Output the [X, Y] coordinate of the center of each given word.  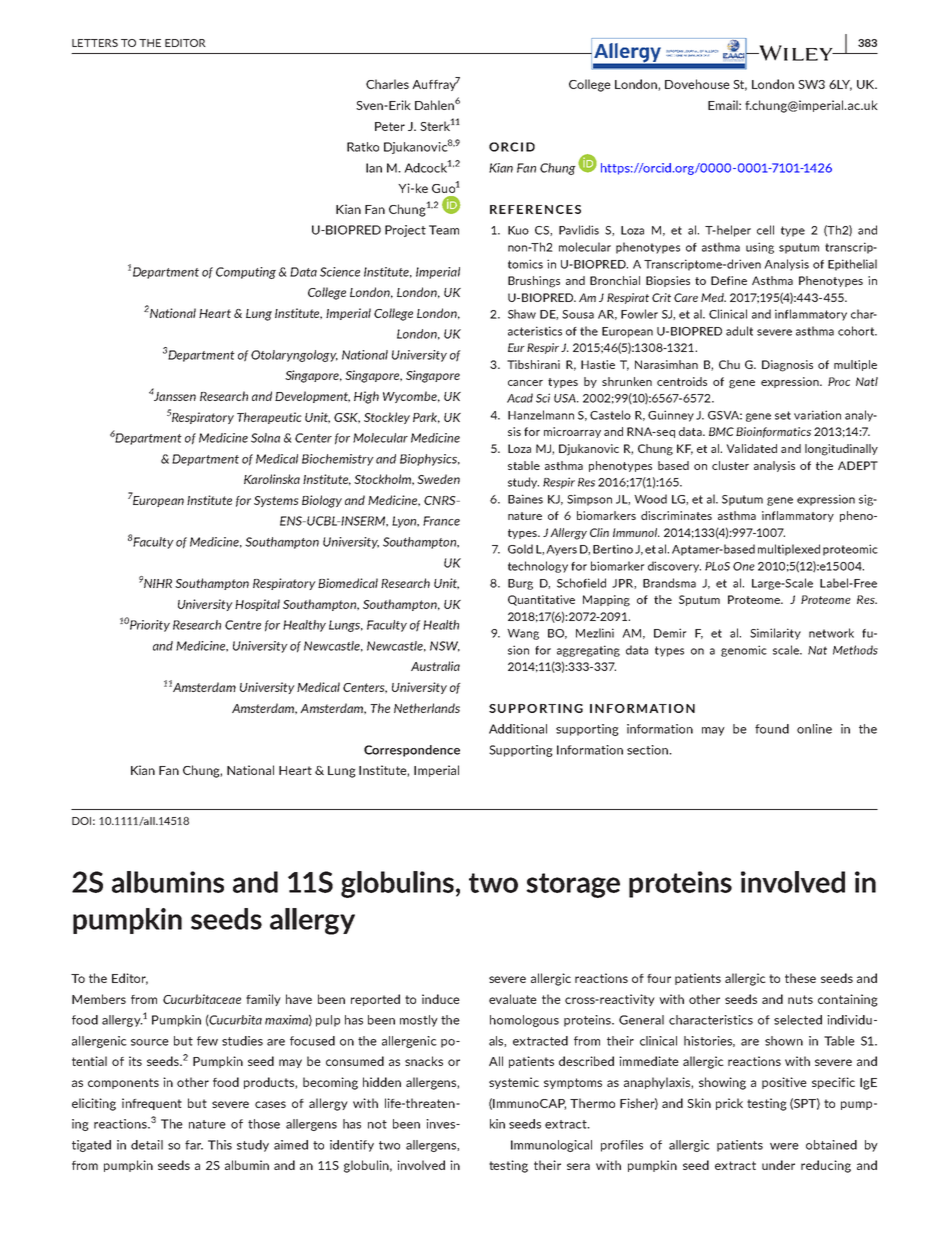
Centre [243, 625]
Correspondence [412, 751]
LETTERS [95, 43]
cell [765, 230]
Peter [390, 126]
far [194, 1145]
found [772, 729]
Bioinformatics [773, 432]
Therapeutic [269, 418]
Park [426, 417]
